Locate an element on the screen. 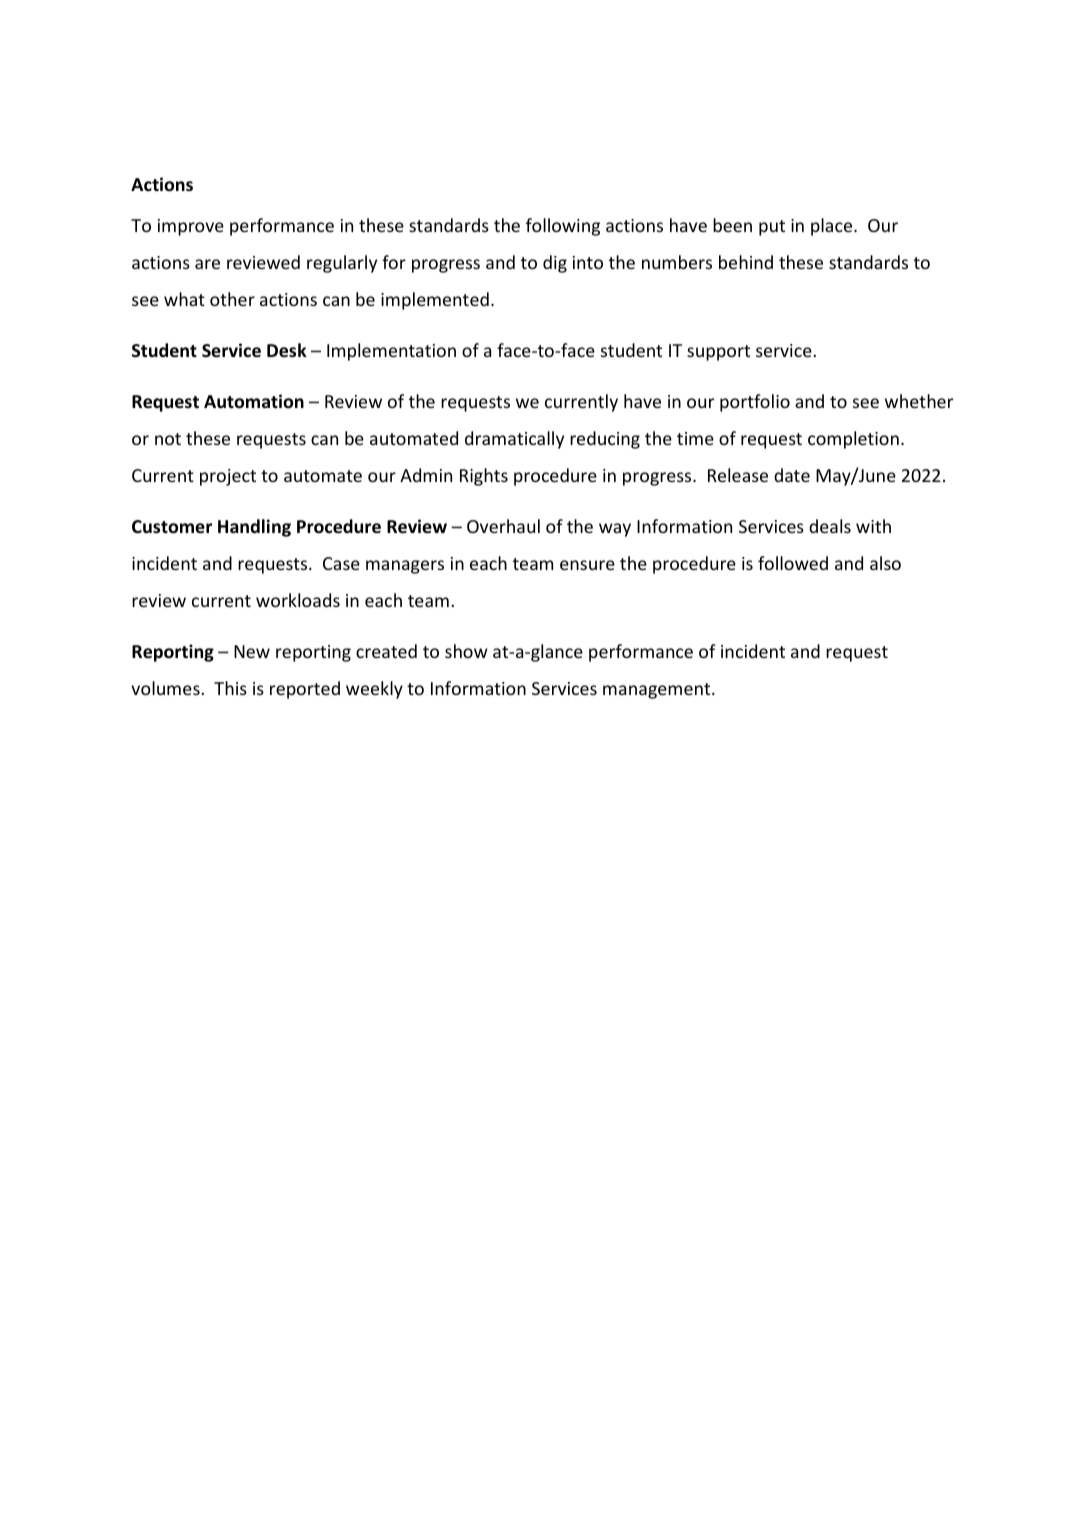 This screenshot has height=1537, width=1087. support is located at coordinates (718, 353).
